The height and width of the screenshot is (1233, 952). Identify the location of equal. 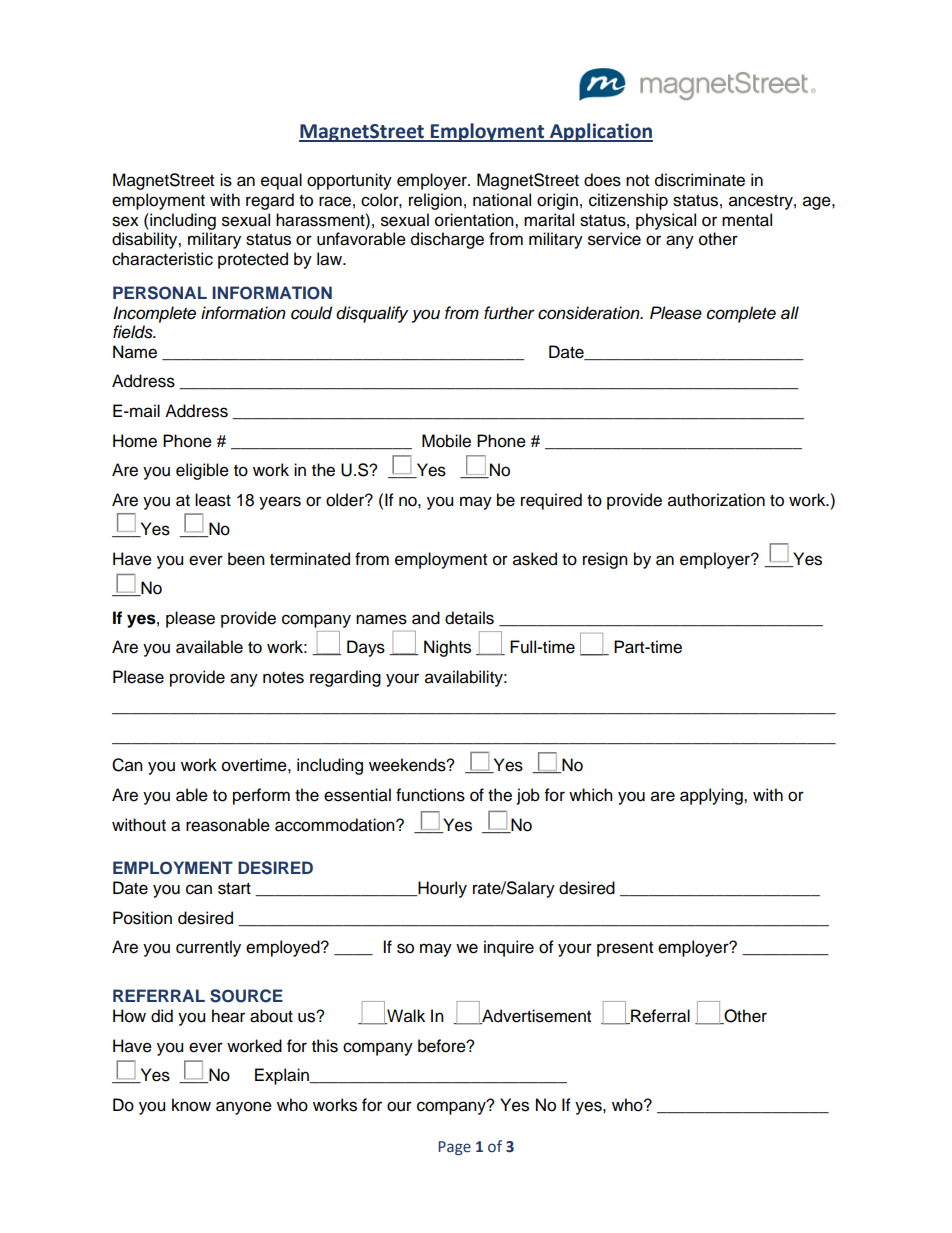
(281, 181).
